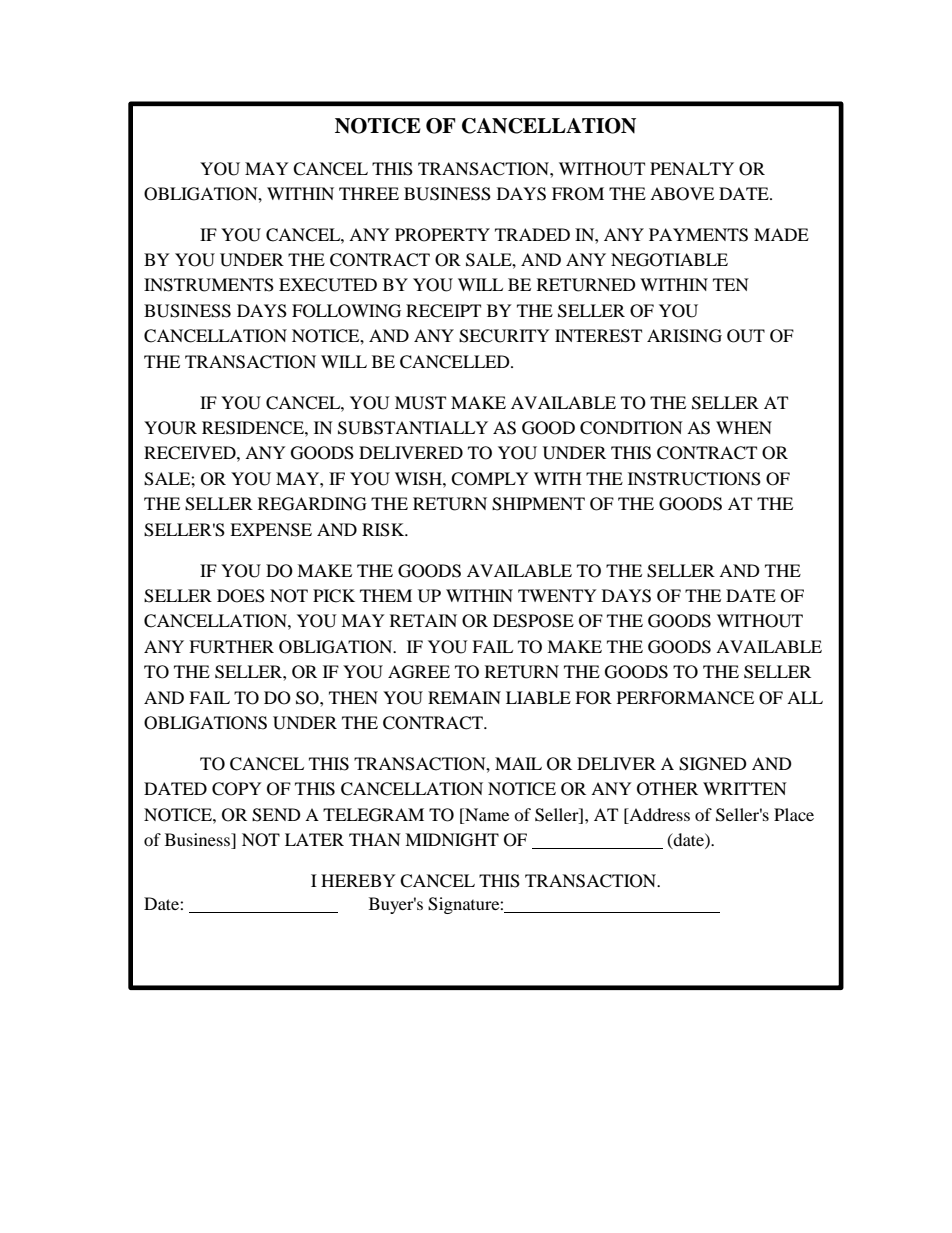 Image resolution: width=952 pixels, height=1233 pixels. What do you see at coordinates (369, 193) in the screenshot?
I see `THREE` at bounding box center [369, 193].
